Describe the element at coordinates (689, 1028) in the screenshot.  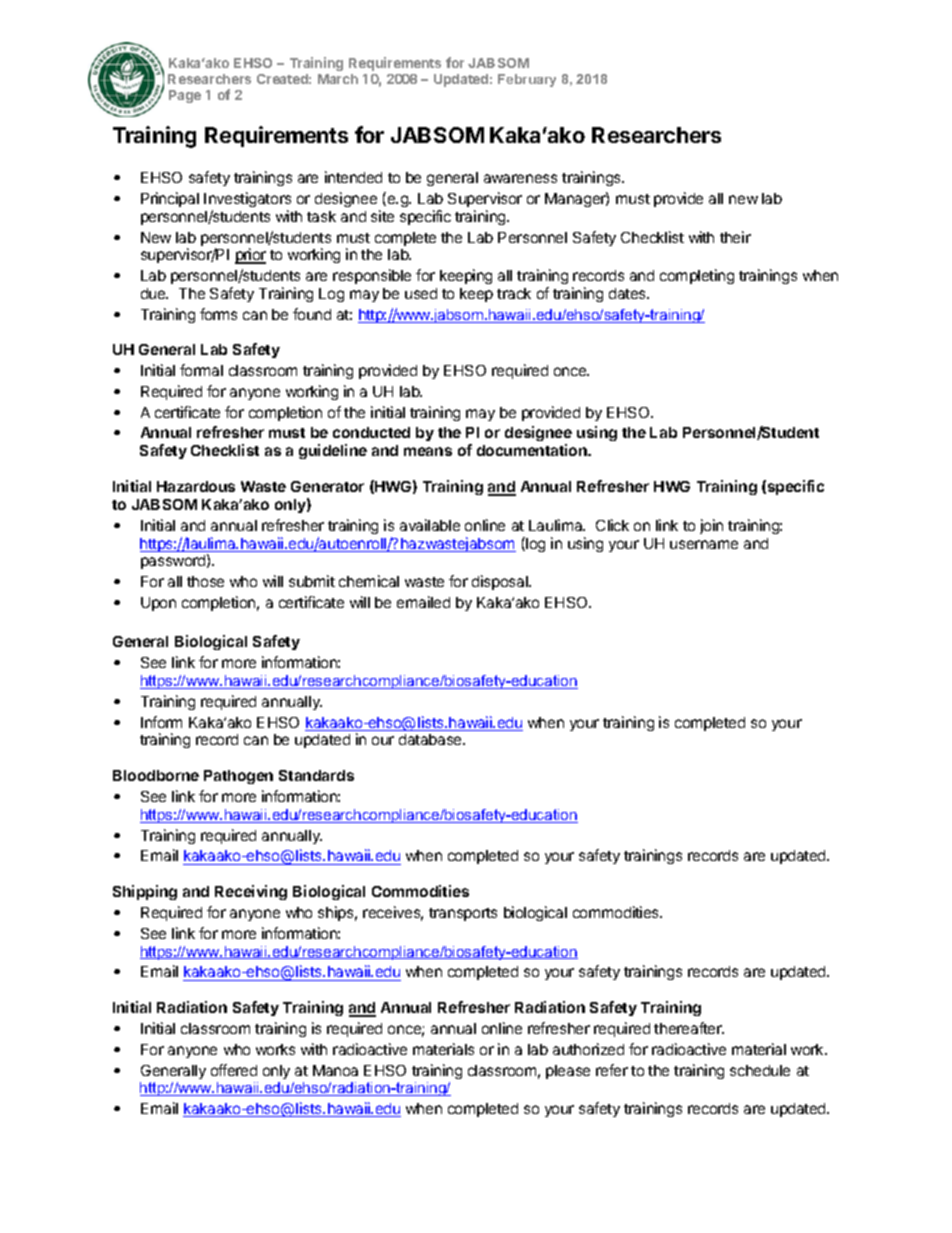
I see `thereafter` at that location.
